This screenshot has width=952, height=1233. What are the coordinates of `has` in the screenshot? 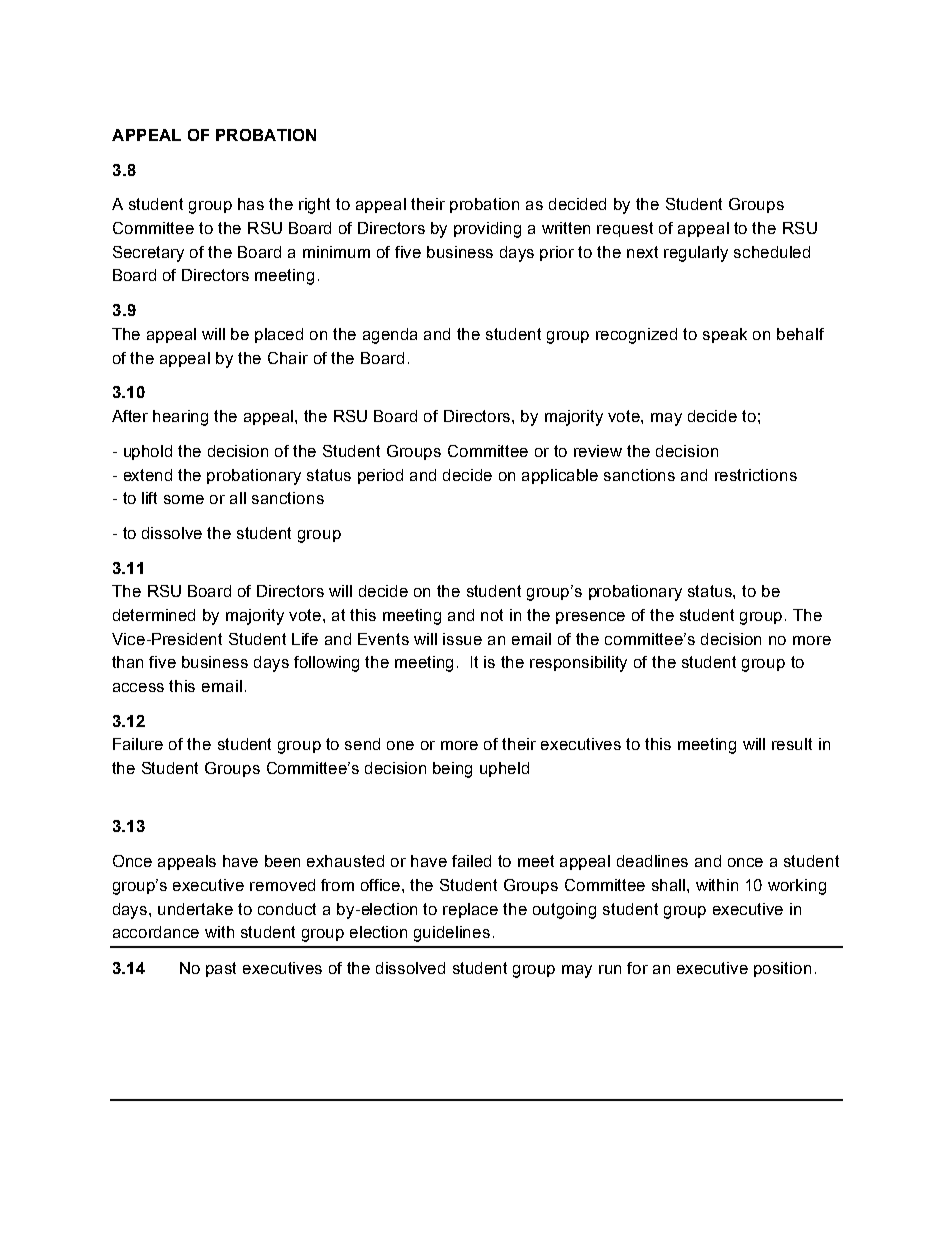 It's located at (251, 204).
